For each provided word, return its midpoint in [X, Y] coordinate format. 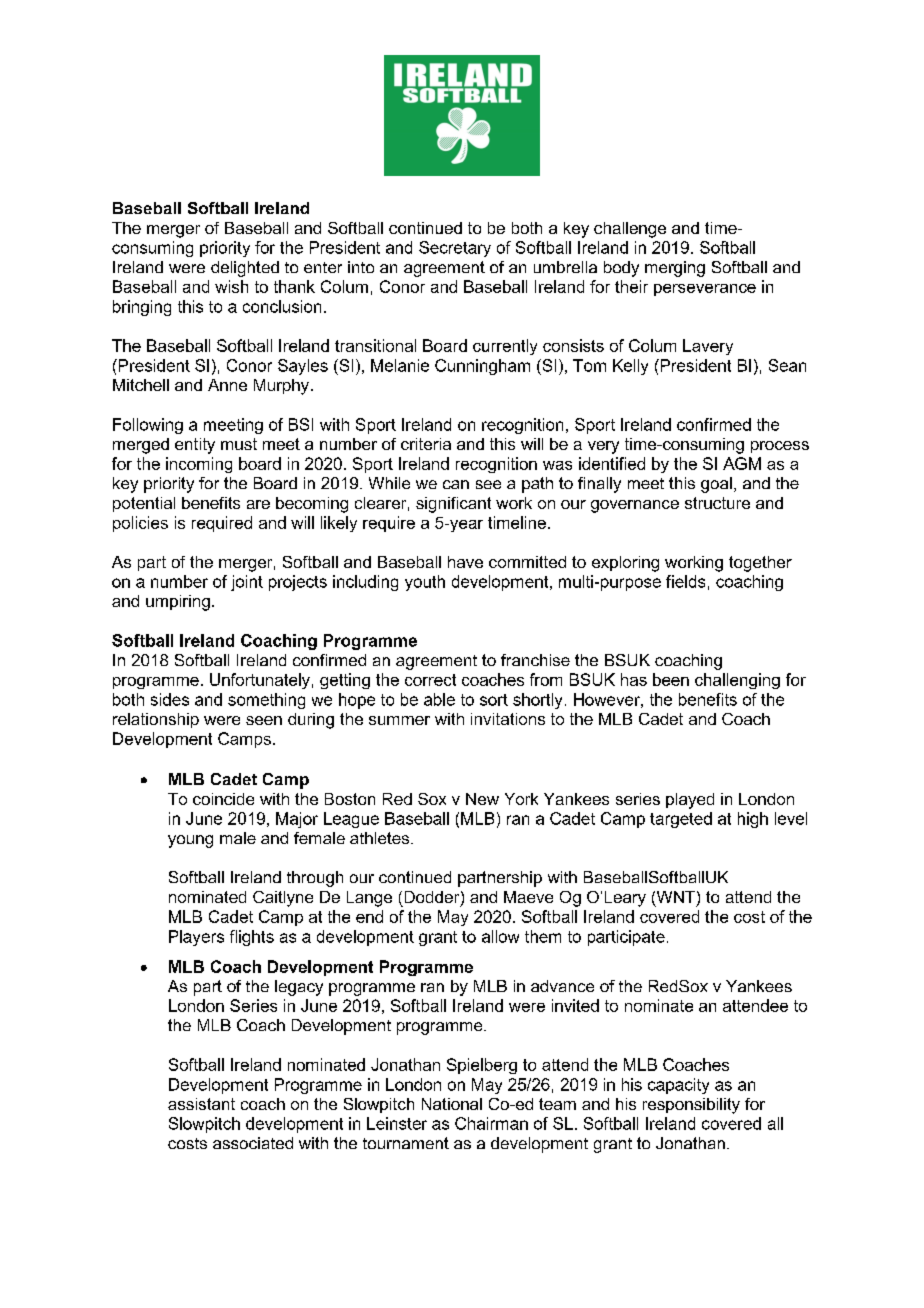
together [760, 564]
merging [675, 269]
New [482, 799]
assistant [201, 1104]
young [190, 841]
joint [247, 583]
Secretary [455, 249]
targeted [681, 820]
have [465, 562]
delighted [245, 269]
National [452, 1104]
